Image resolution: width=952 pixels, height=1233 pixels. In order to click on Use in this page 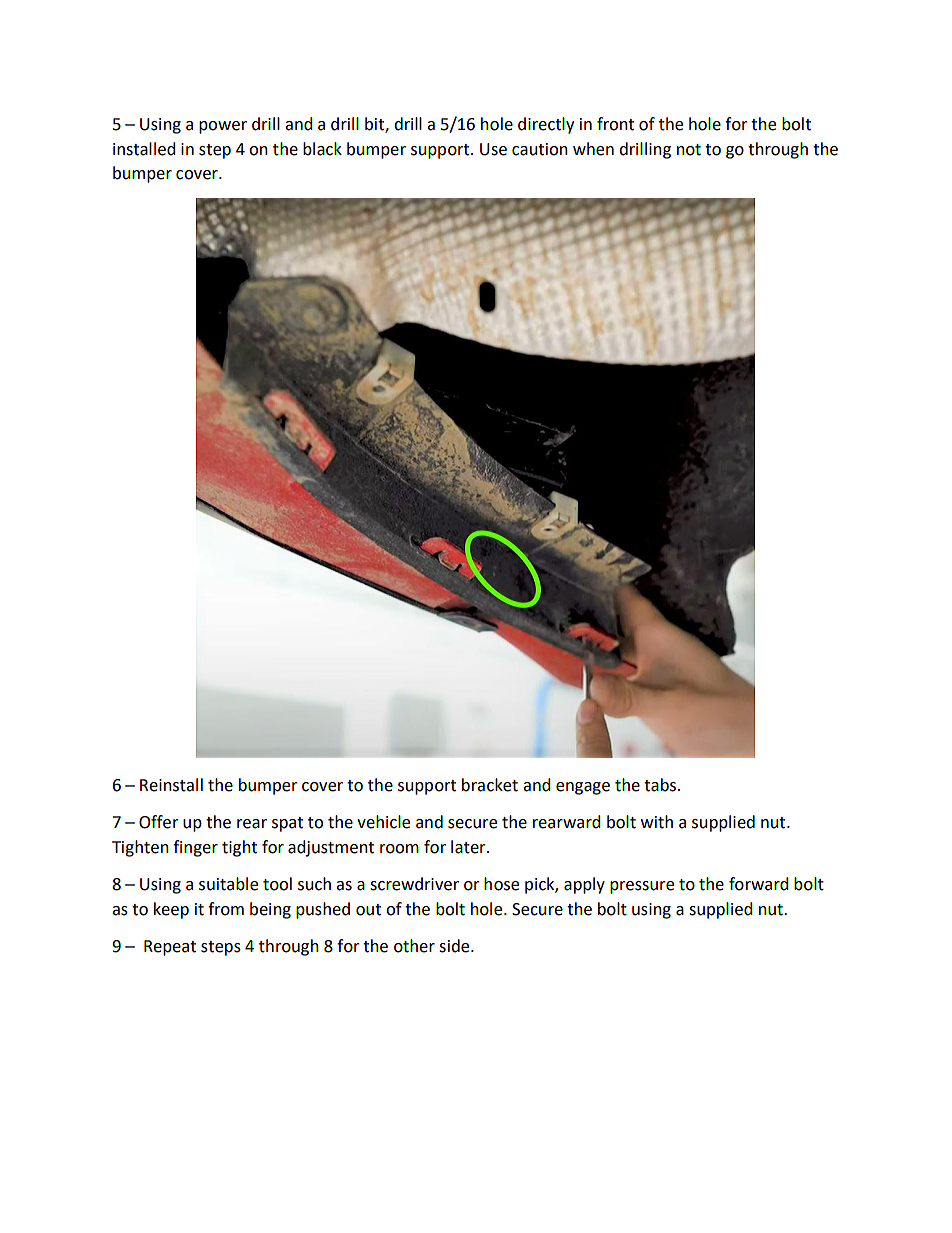, I will do `click(493, 149)`.
